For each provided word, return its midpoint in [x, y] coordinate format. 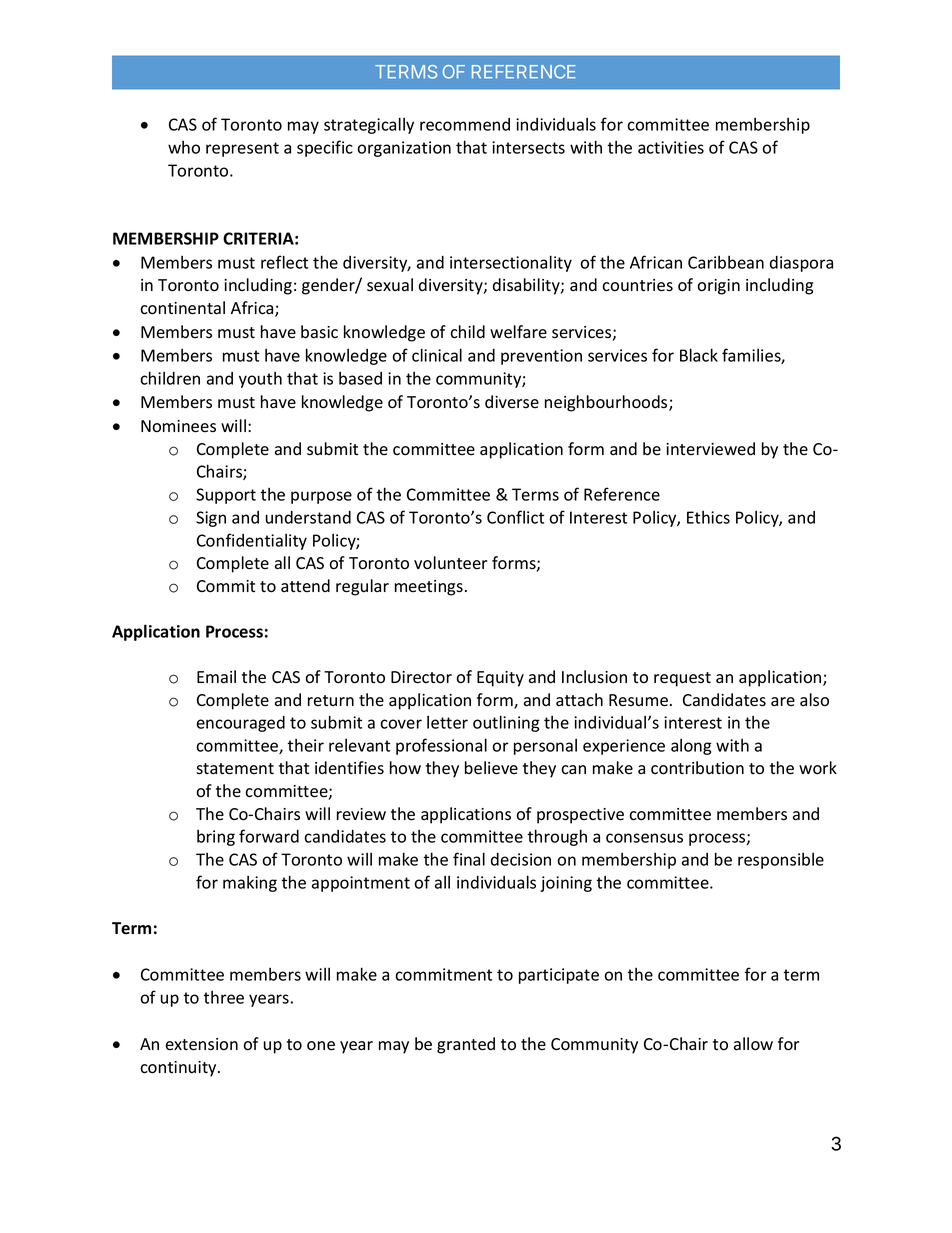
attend [305, 585]
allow [753, 1044]
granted [466, 1045]
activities [671, 147]
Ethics [708, 517]
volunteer [450, 563]
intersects [528, 147]
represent [242, 149]
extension [202, 1044]
